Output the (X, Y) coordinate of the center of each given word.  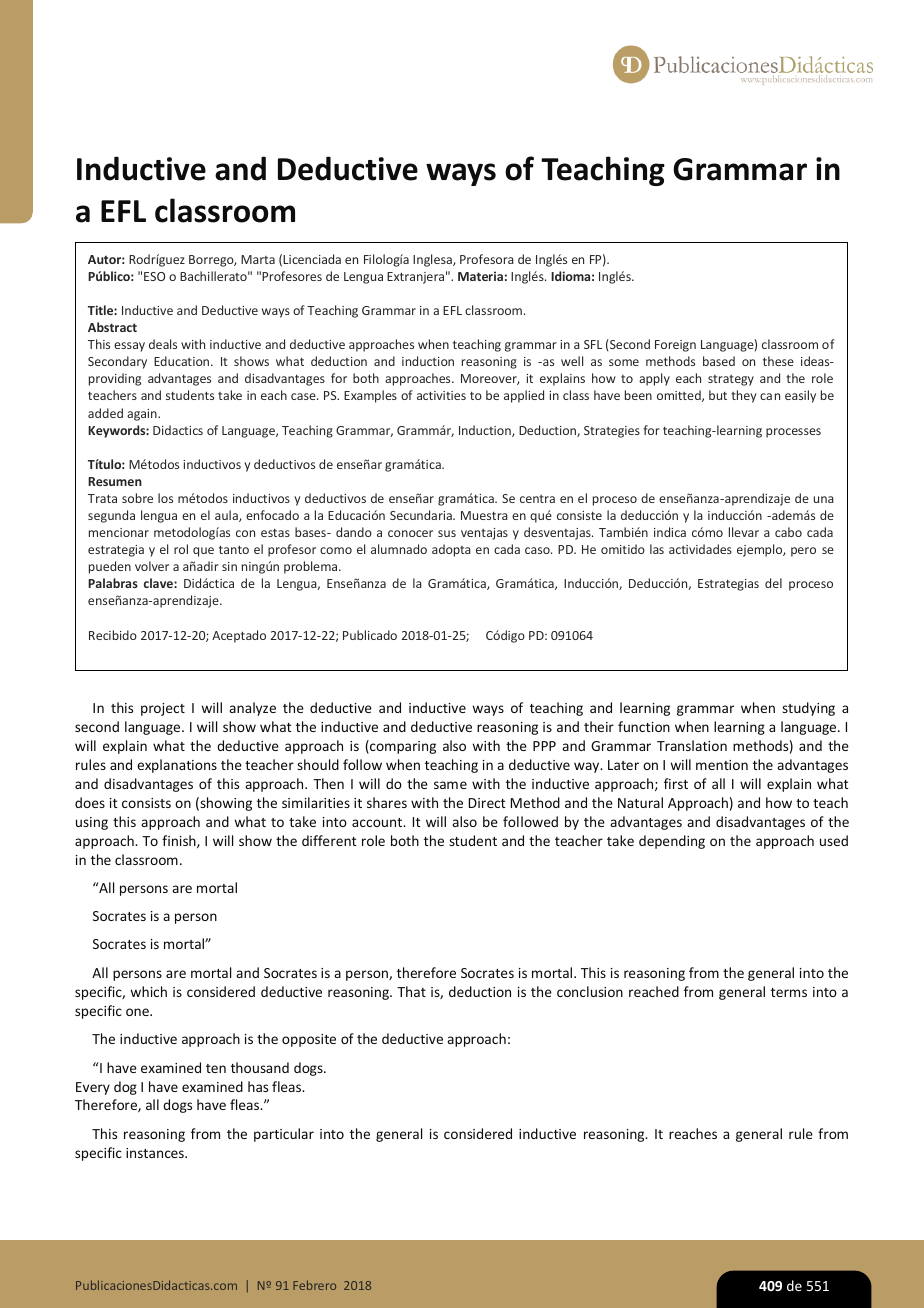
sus (447, 533)
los (165, 498)
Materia (480, 276)
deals (163, 344)
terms (789, 992)
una (824, 499)
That (411, 991)
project (163, 709)
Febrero (314, 1285)
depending (672, 842)
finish (180, 841)
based (719, 361)
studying (808, 709)
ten (216, 1068)
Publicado (370, 635)
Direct (487, 803)
